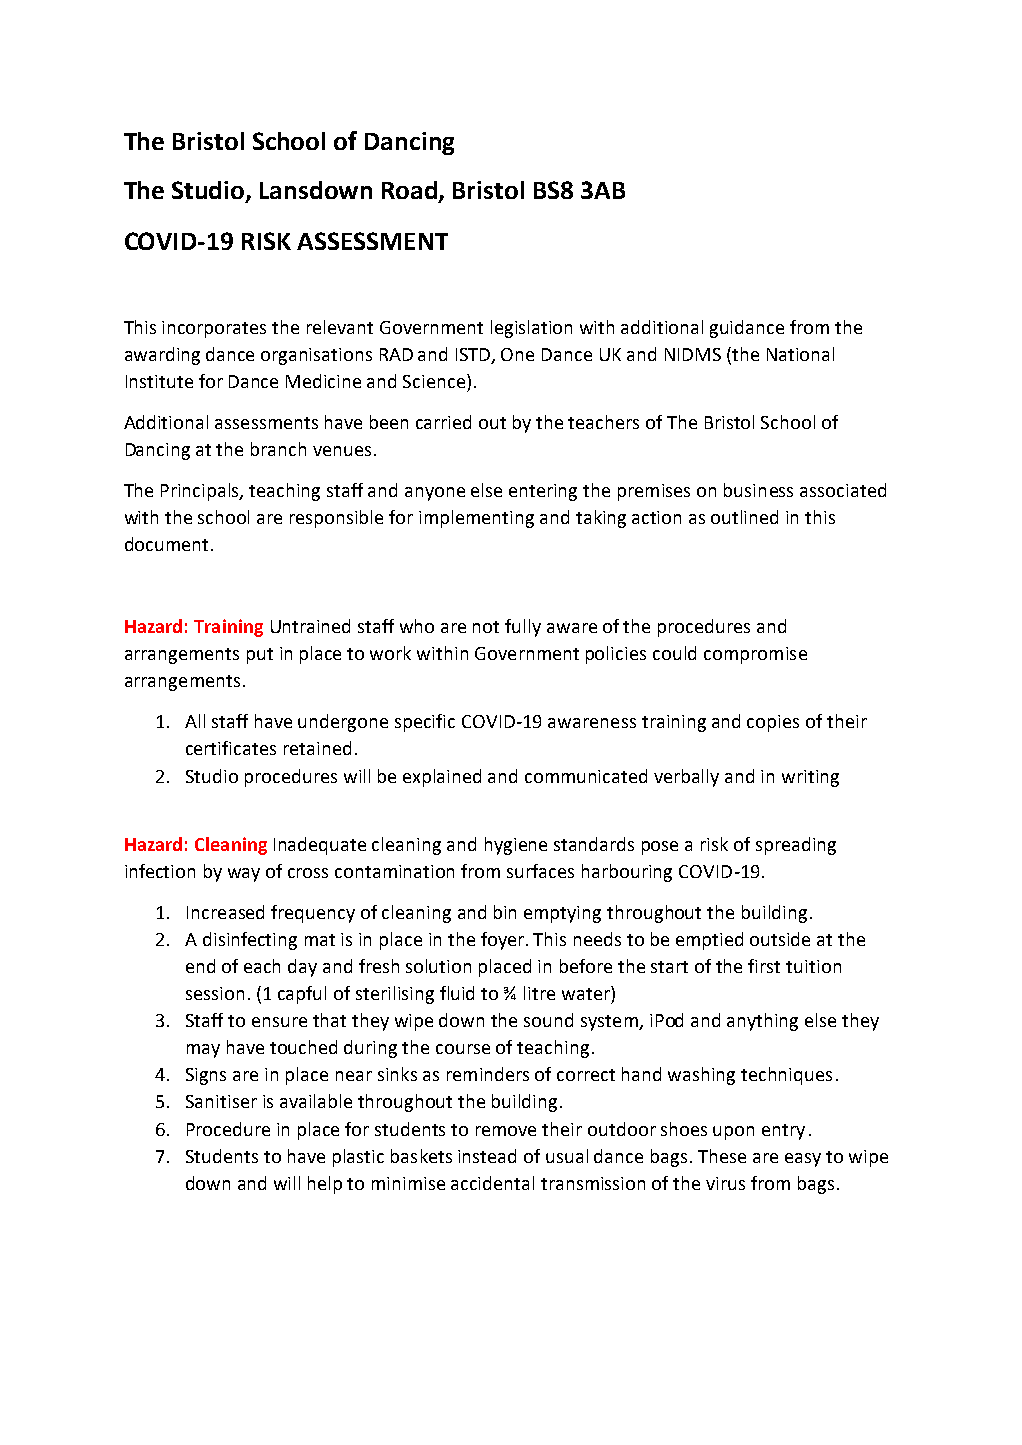  Describe the element at coordinates (221, 1101) in the screenshot. I see `Sanitiser` at that location.
